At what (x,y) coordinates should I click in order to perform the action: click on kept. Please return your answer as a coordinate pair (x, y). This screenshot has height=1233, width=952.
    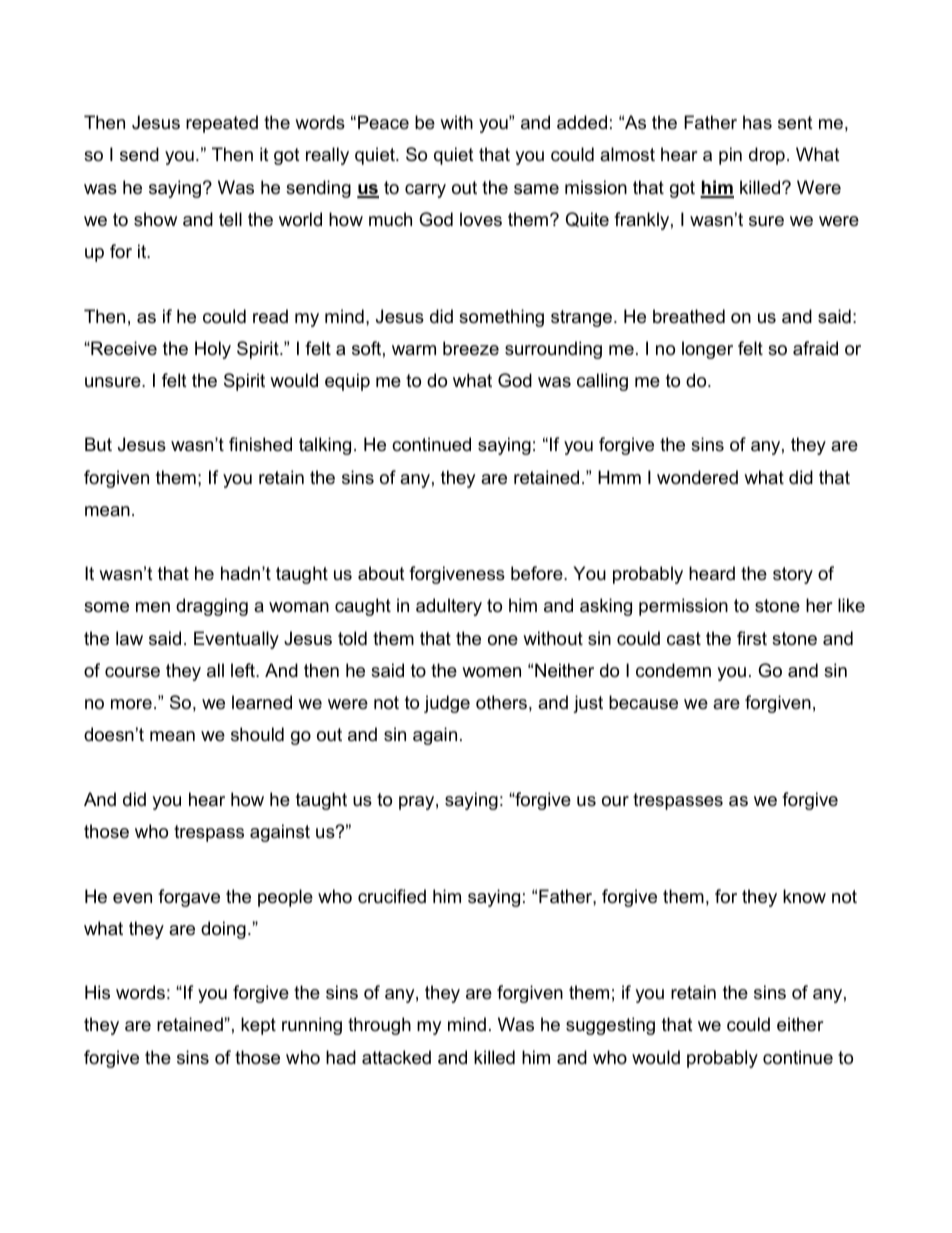
    Looking at the image, I should click on (258, 1026).
